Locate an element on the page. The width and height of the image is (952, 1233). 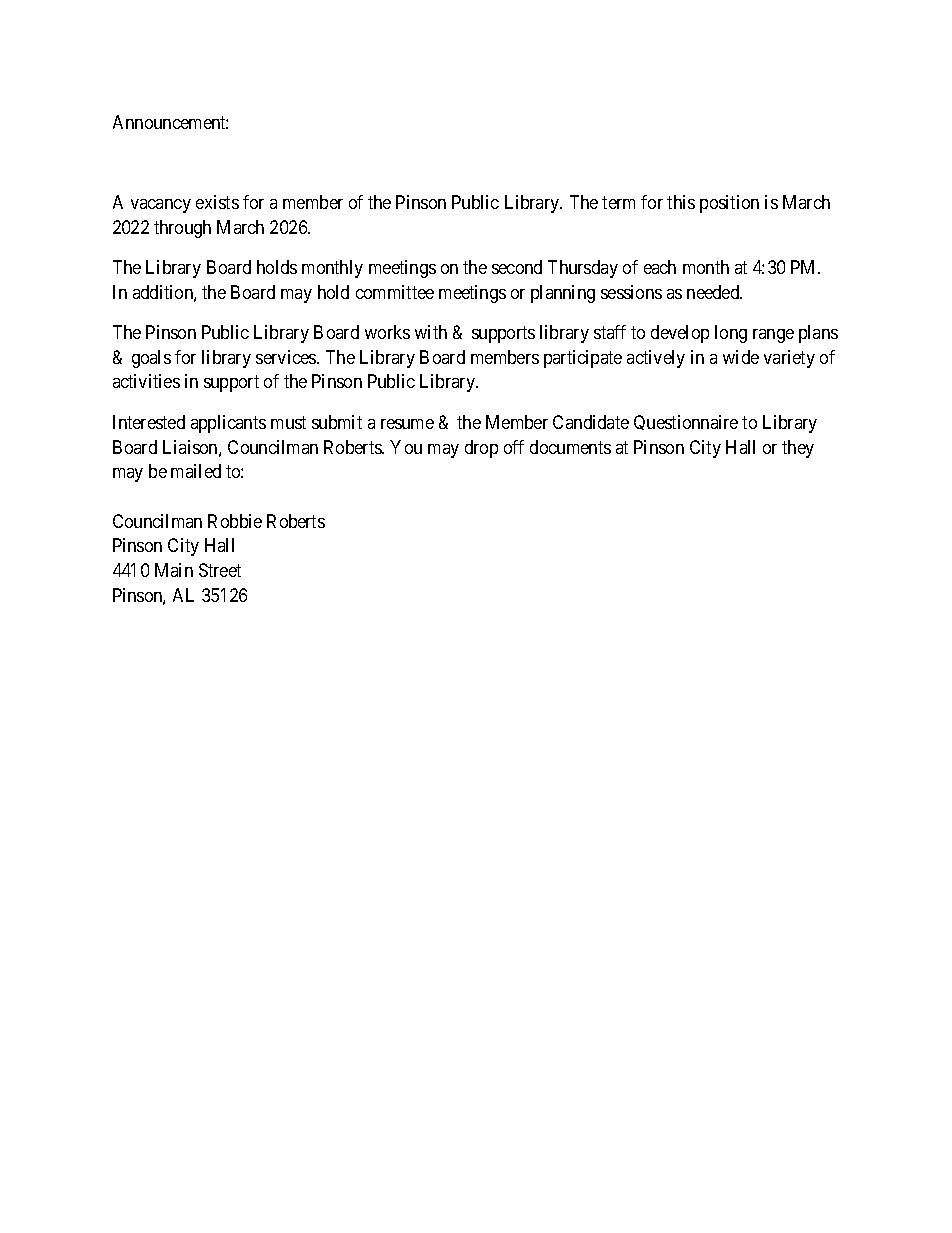
exists is located at coordinates (217, 202).
